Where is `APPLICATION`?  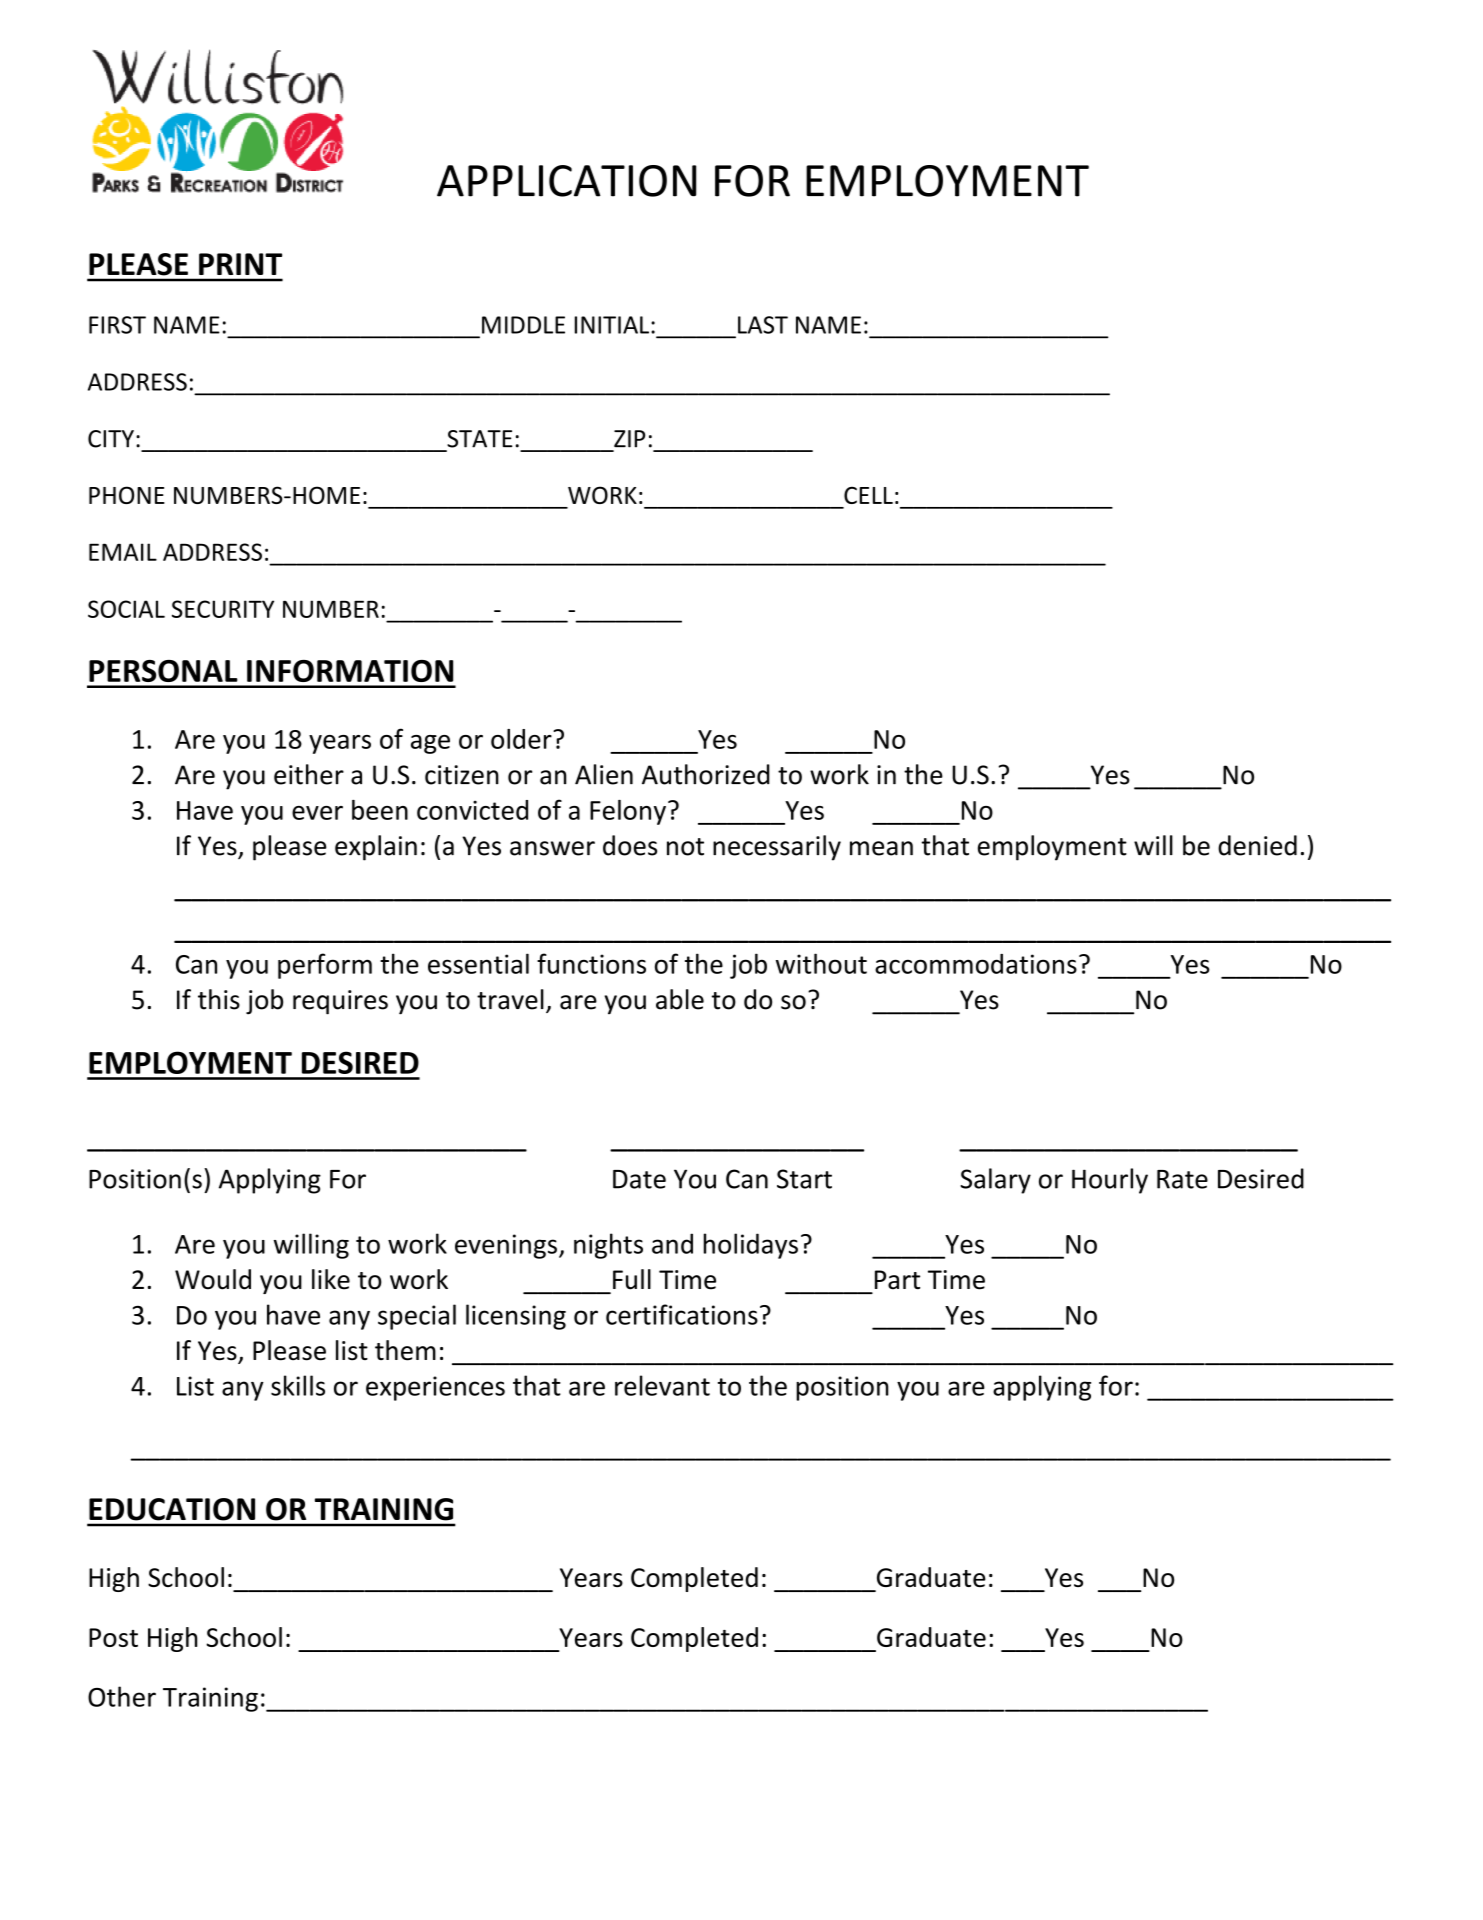
APPLICATION is located at coordinates (566, 181).
